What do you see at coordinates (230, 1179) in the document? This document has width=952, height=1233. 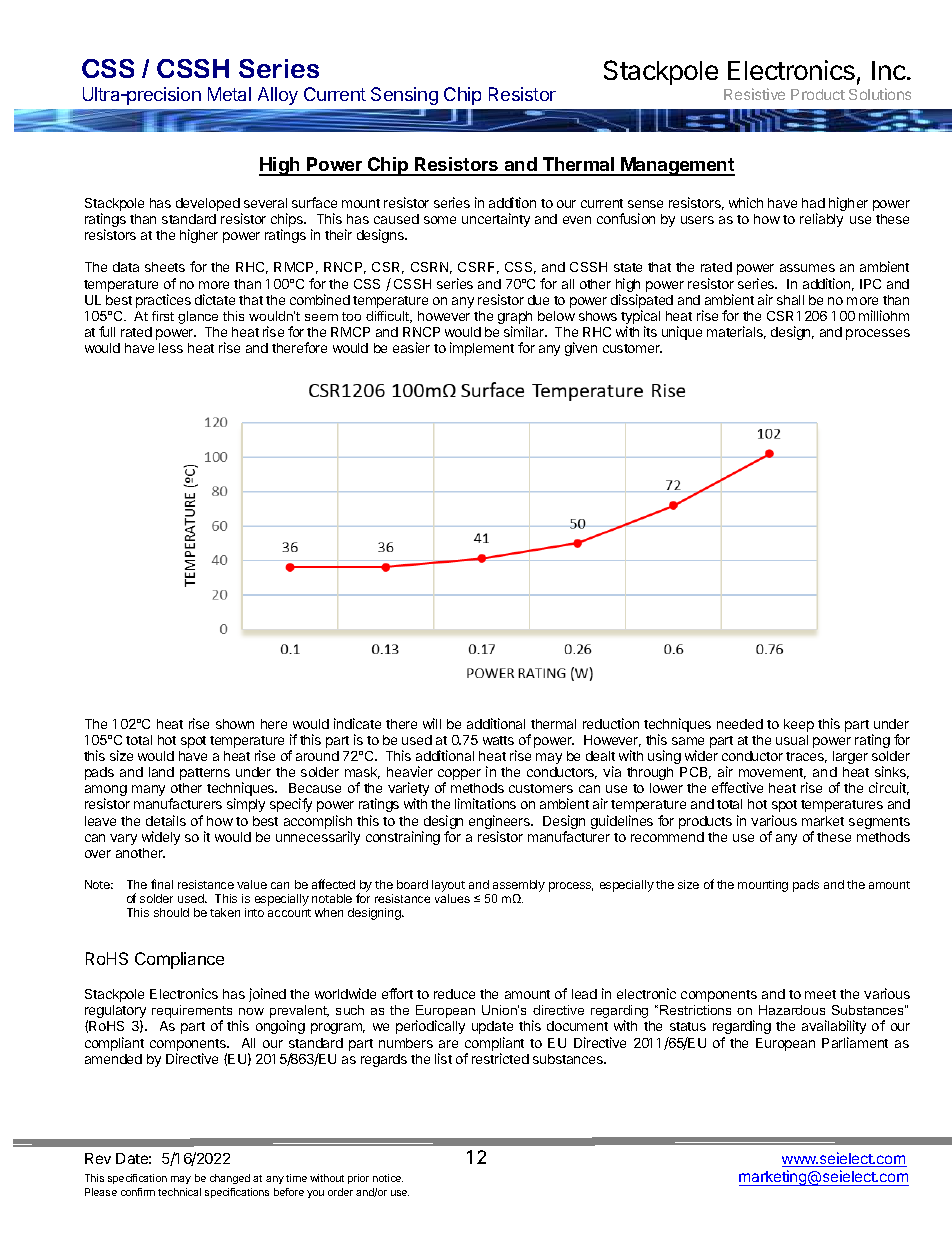 I see `changed` at bounding box center [230, 1179].
